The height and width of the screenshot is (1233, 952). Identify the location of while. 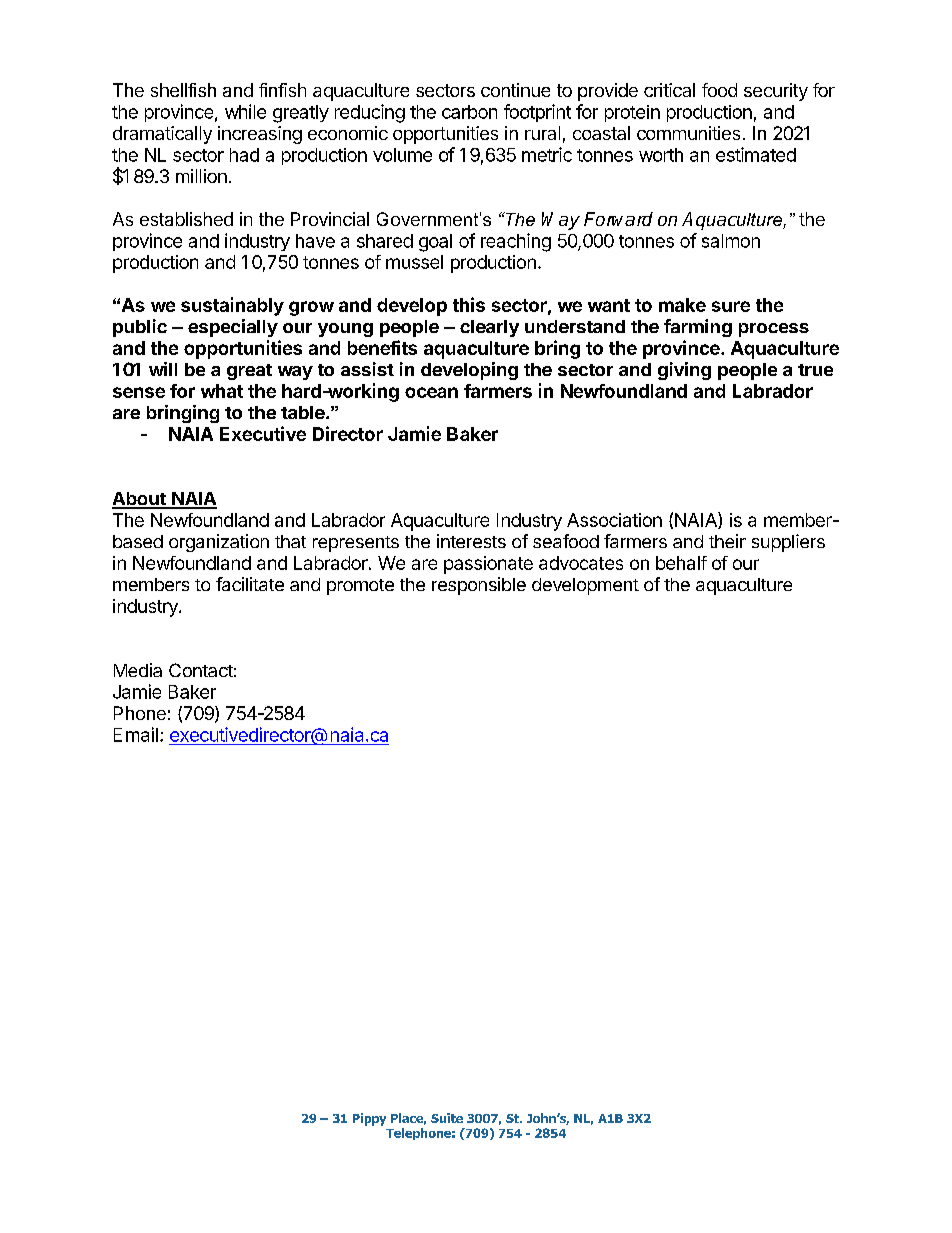
(245, 111).
